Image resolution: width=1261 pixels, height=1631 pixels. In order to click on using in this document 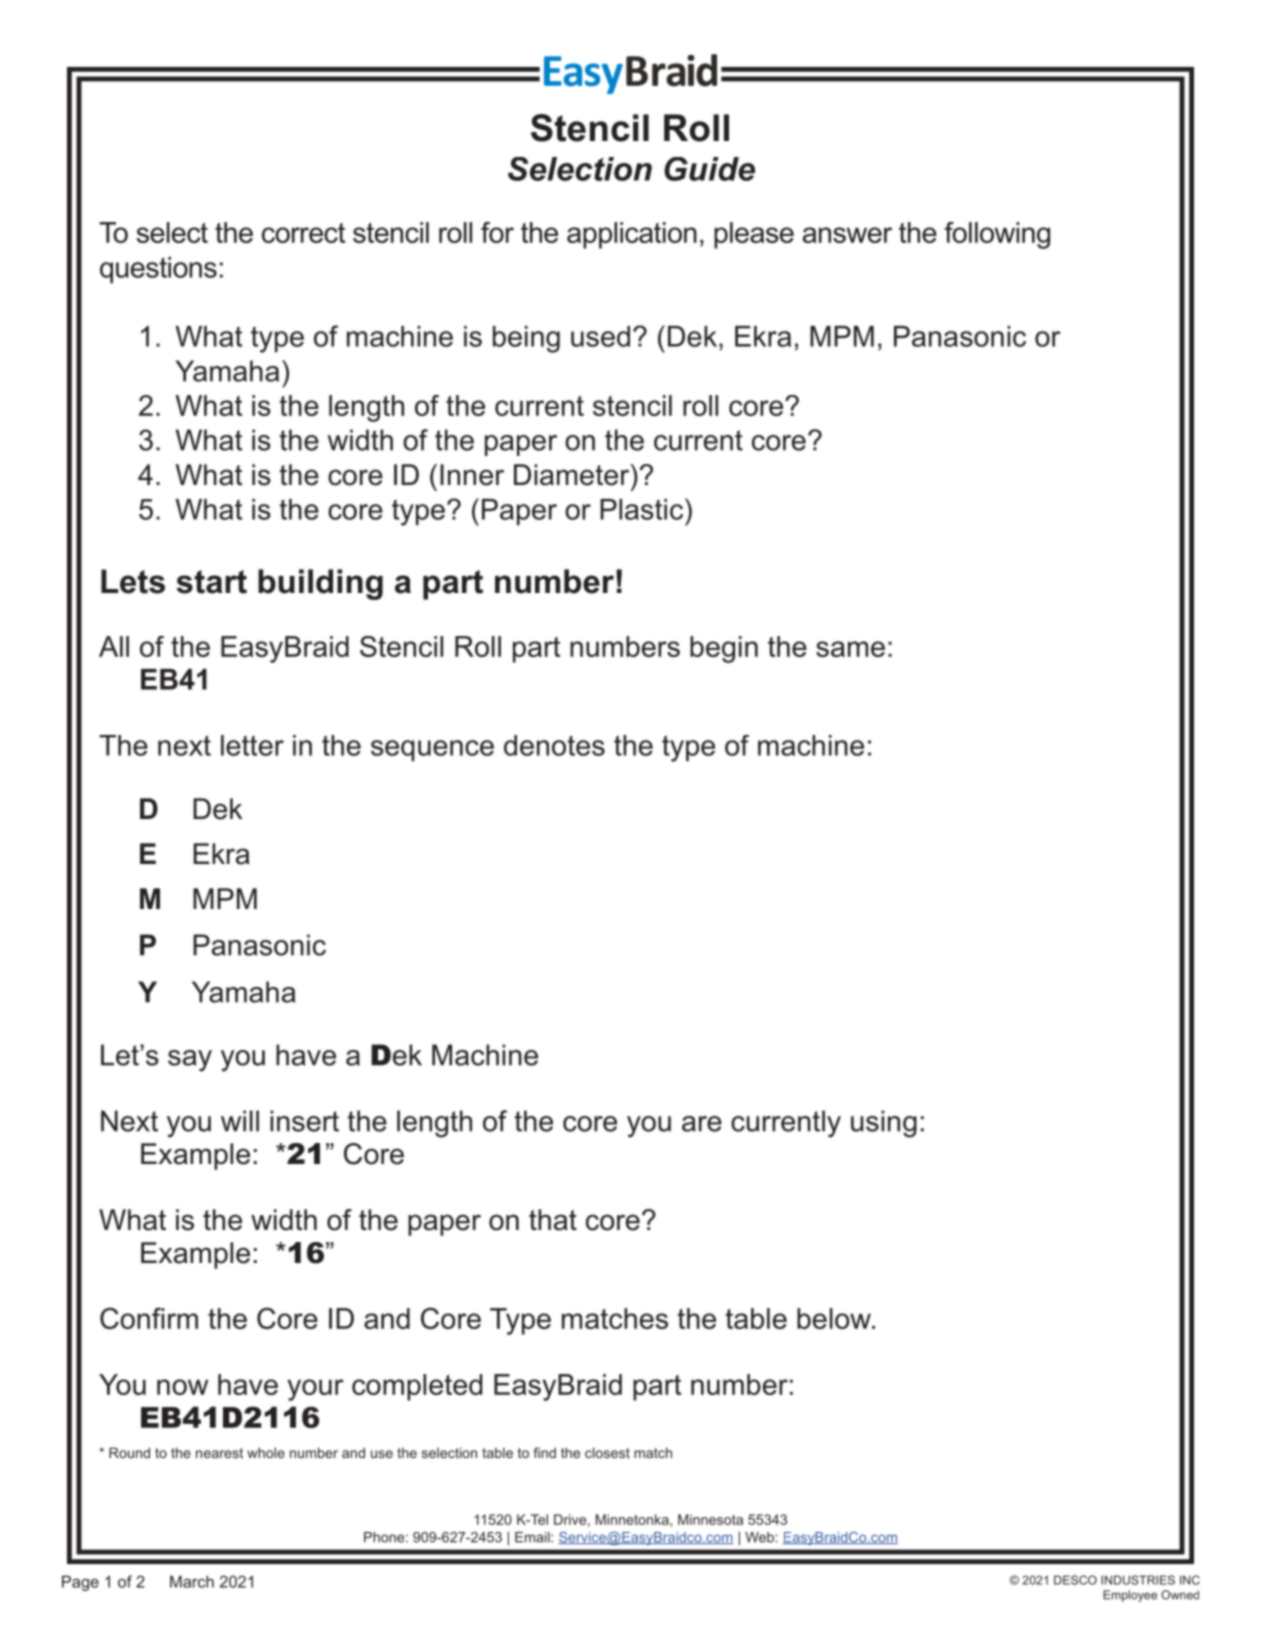, I will do `click(884, 1124)`.
